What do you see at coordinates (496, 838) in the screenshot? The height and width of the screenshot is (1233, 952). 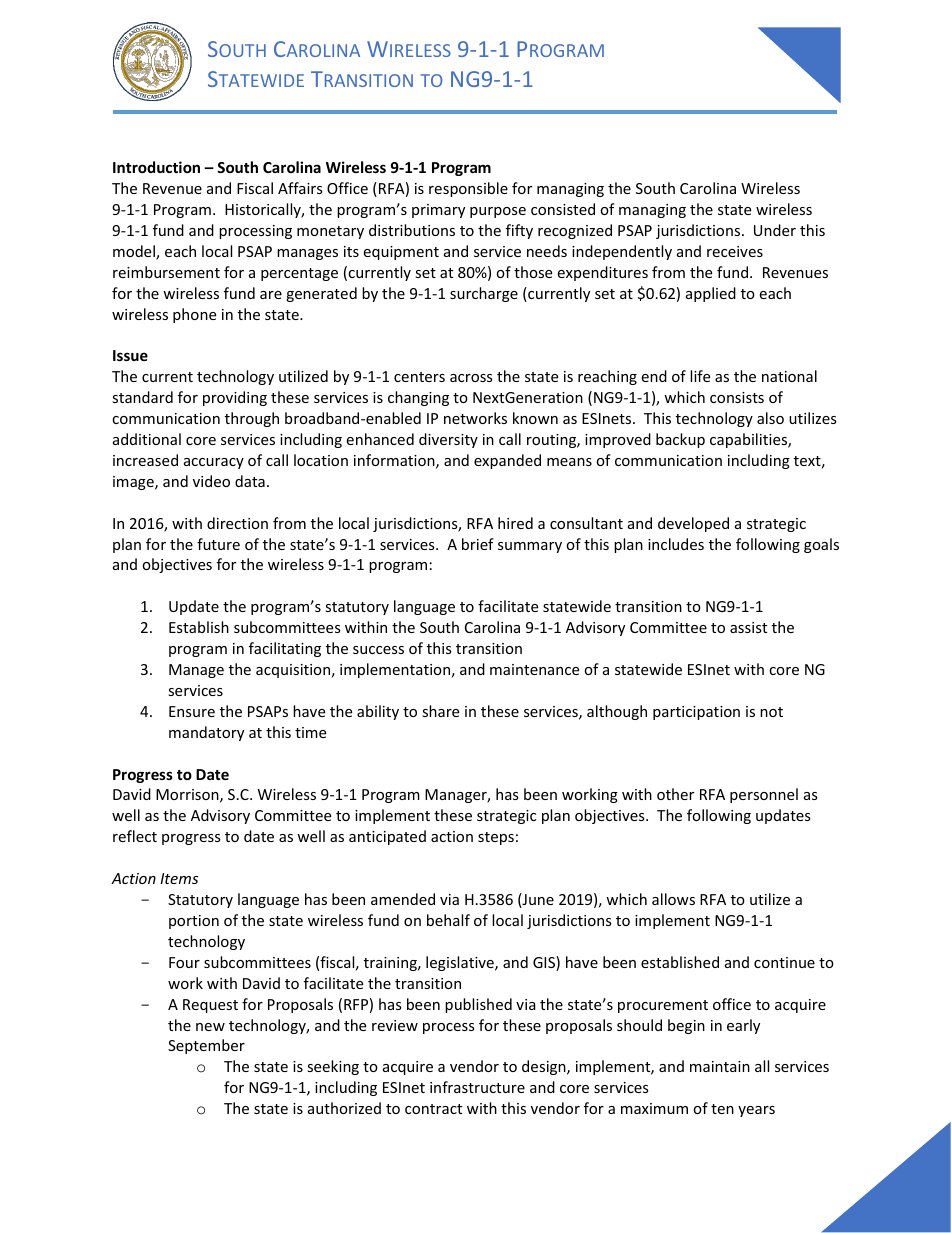 I see `steps` at bounding box center [496, 838].
